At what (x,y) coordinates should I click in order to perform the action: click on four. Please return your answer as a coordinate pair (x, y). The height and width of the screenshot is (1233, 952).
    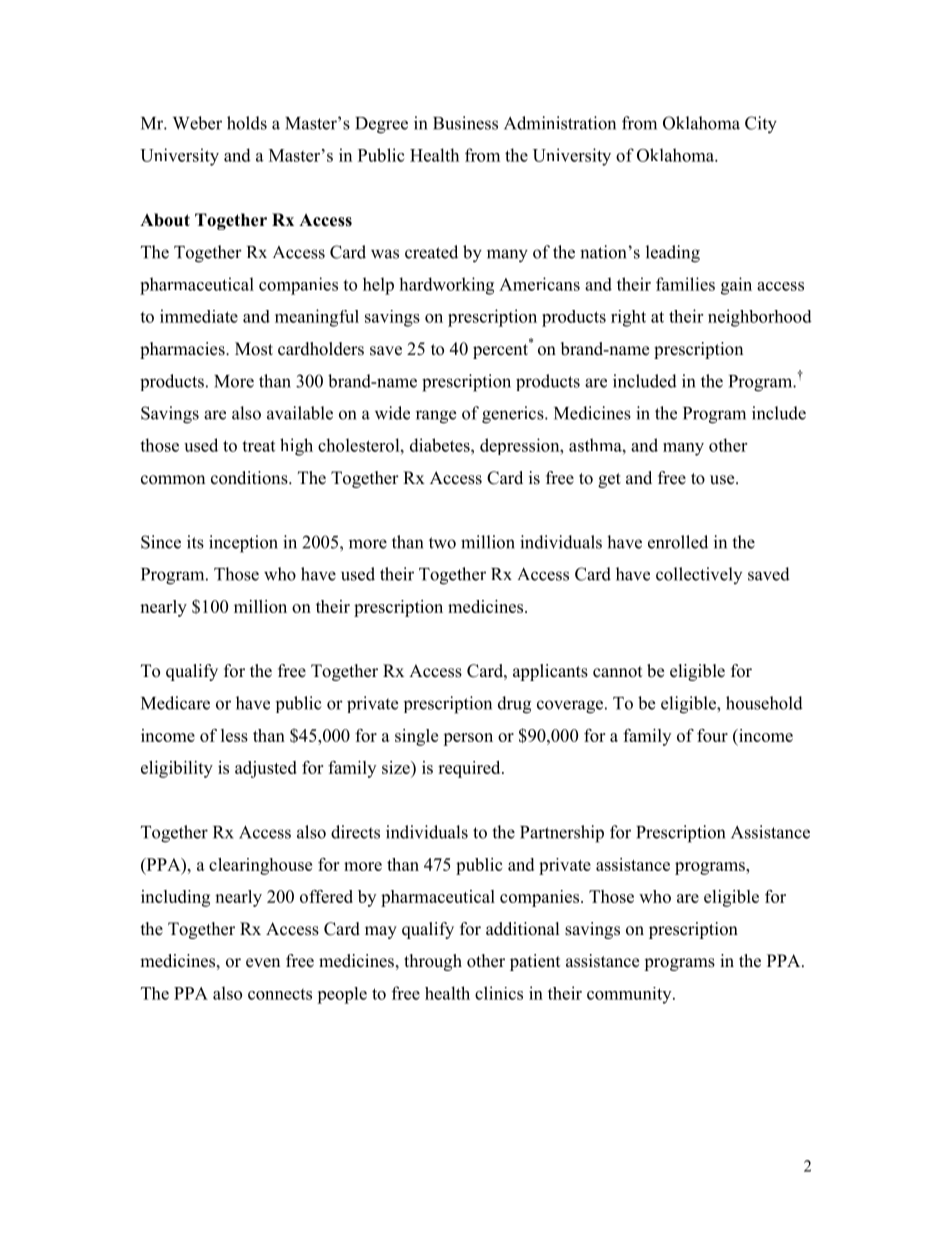
    Looking at the image, I should click on (712, 735).
